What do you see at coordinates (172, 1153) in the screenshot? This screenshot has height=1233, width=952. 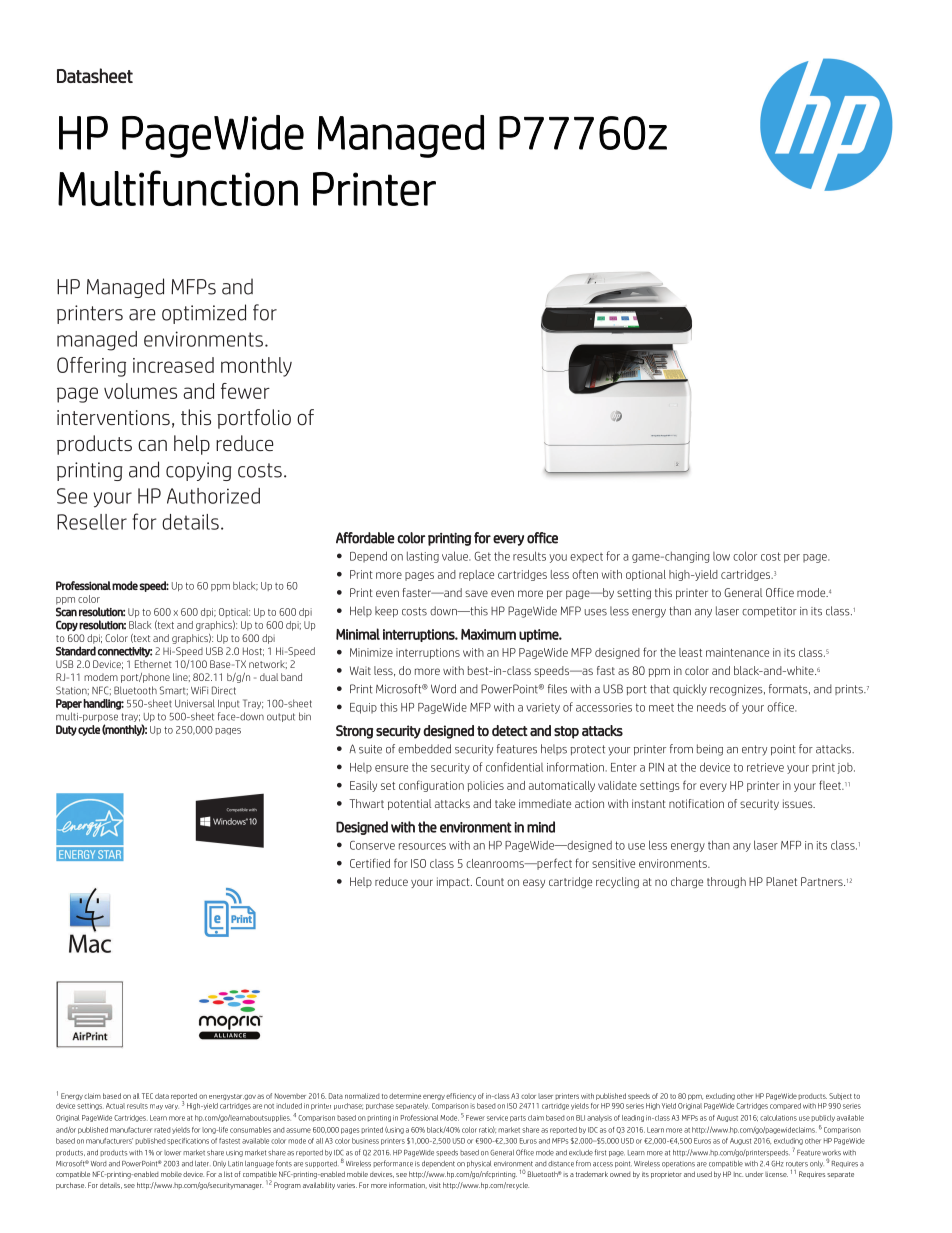 I see `lower` at bounding box center [172, 1153].
